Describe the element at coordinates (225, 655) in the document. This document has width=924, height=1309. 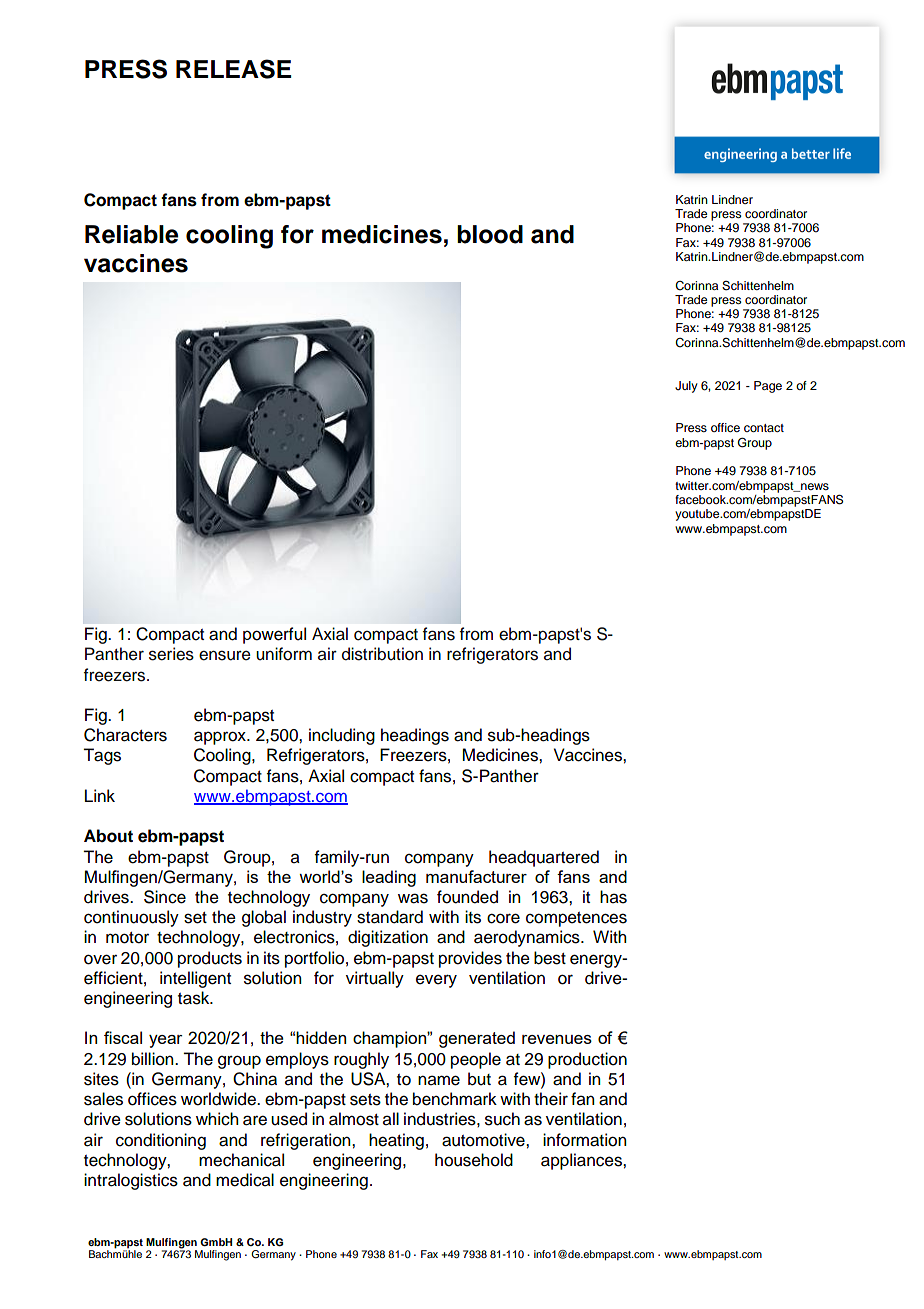
I see `ensure` at that location.
